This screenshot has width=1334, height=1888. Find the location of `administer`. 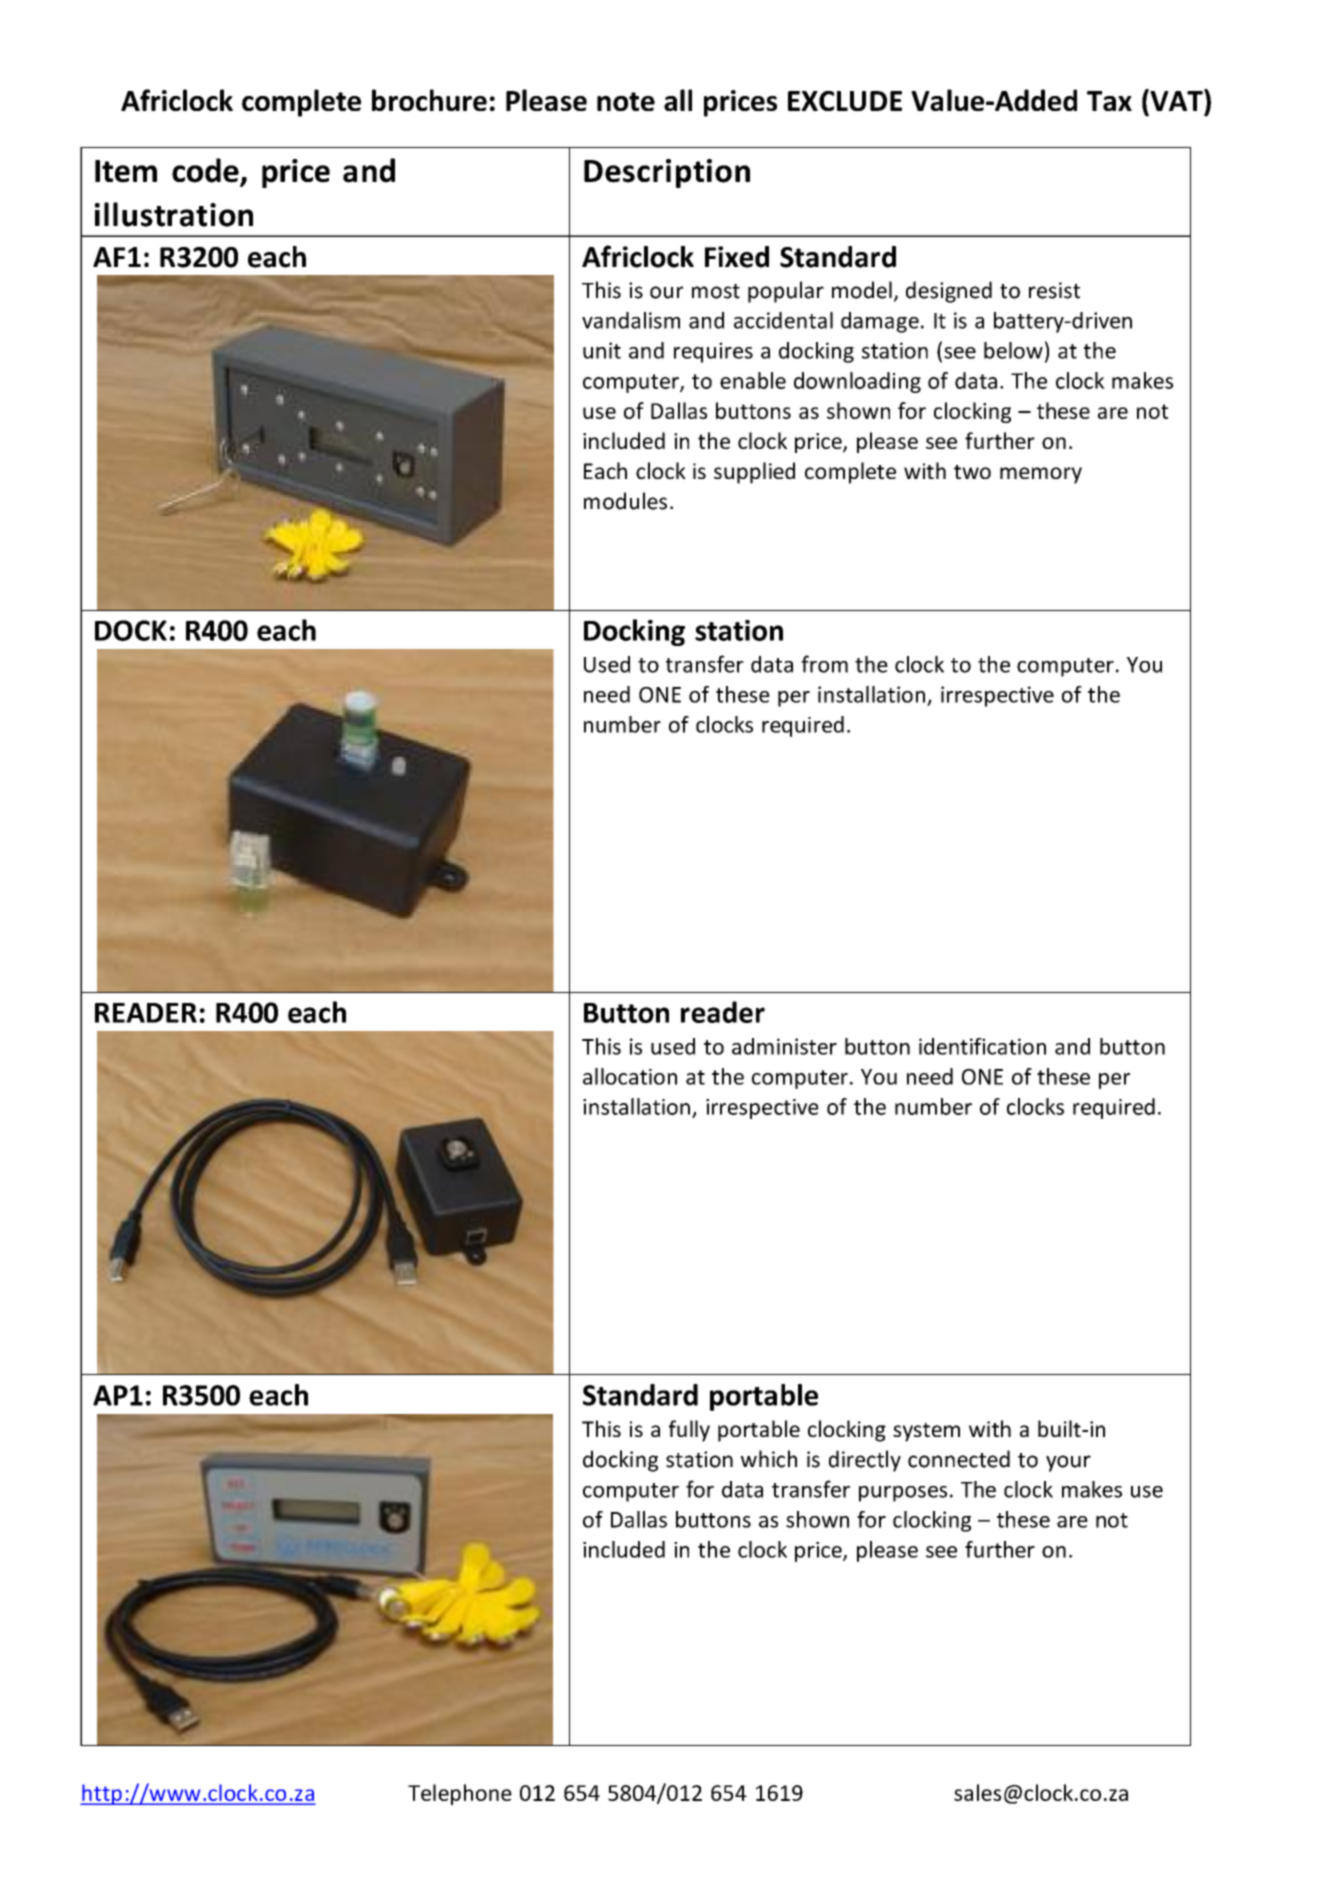

administer is located at coordinates (784, 1046).
